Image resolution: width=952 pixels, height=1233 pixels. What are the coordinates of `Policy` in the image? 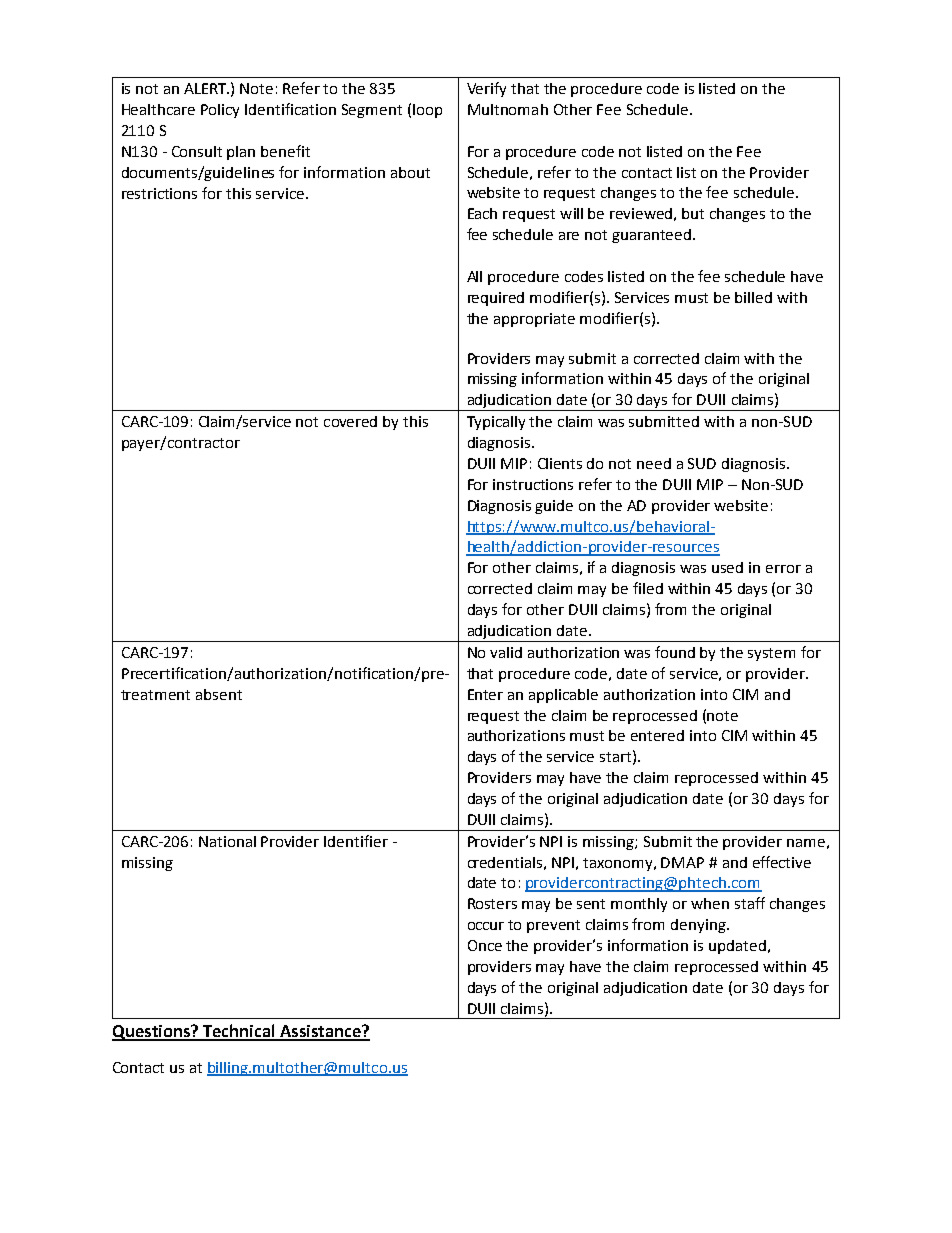 It's located at (220, 111).
